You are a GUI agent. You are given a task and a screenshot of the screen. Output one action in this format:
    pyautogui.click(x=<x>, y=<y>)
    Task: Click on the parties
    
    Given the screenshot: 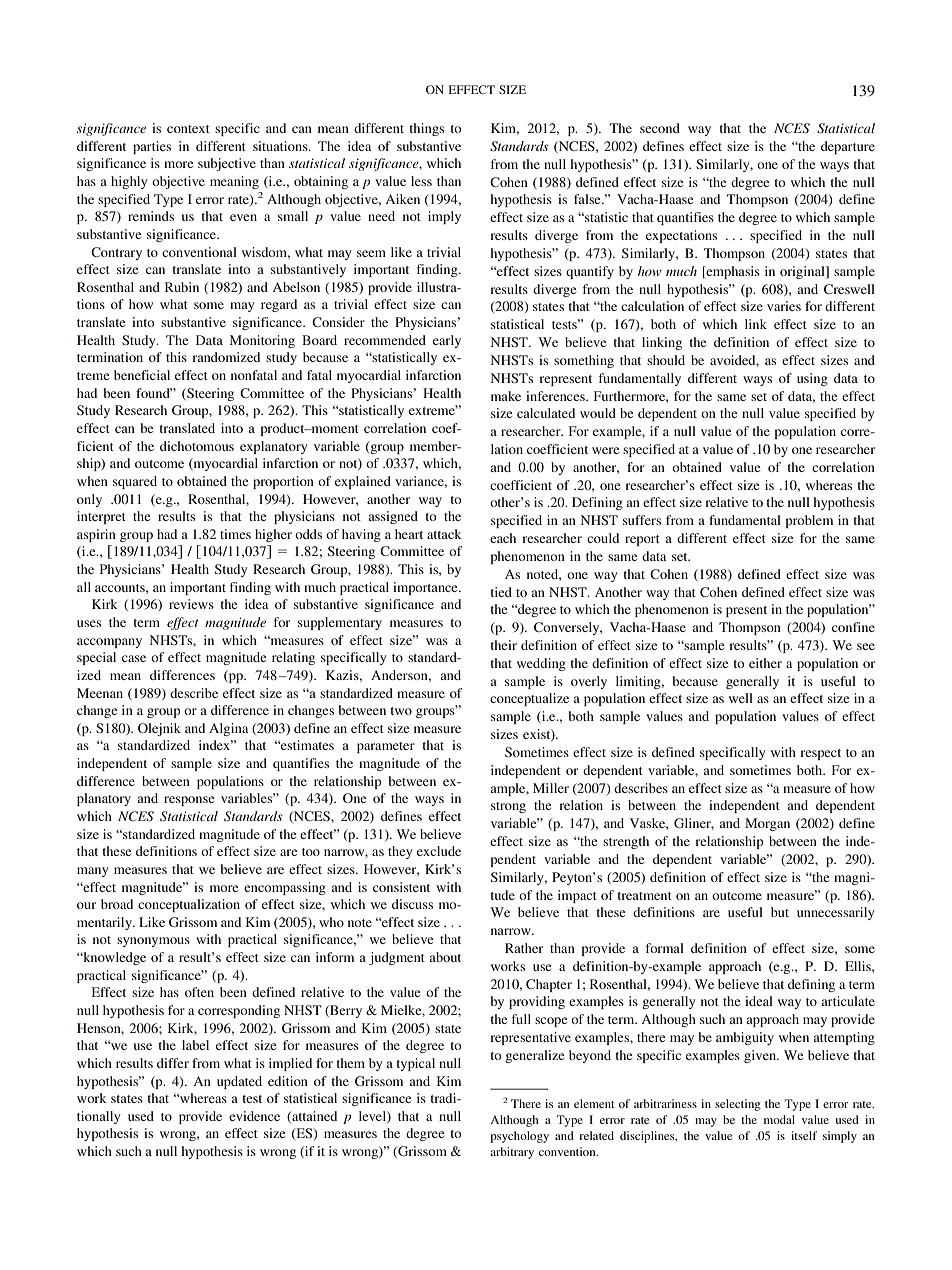 What is the action you would take?
    pyautogui.click(x=152, y=147)
